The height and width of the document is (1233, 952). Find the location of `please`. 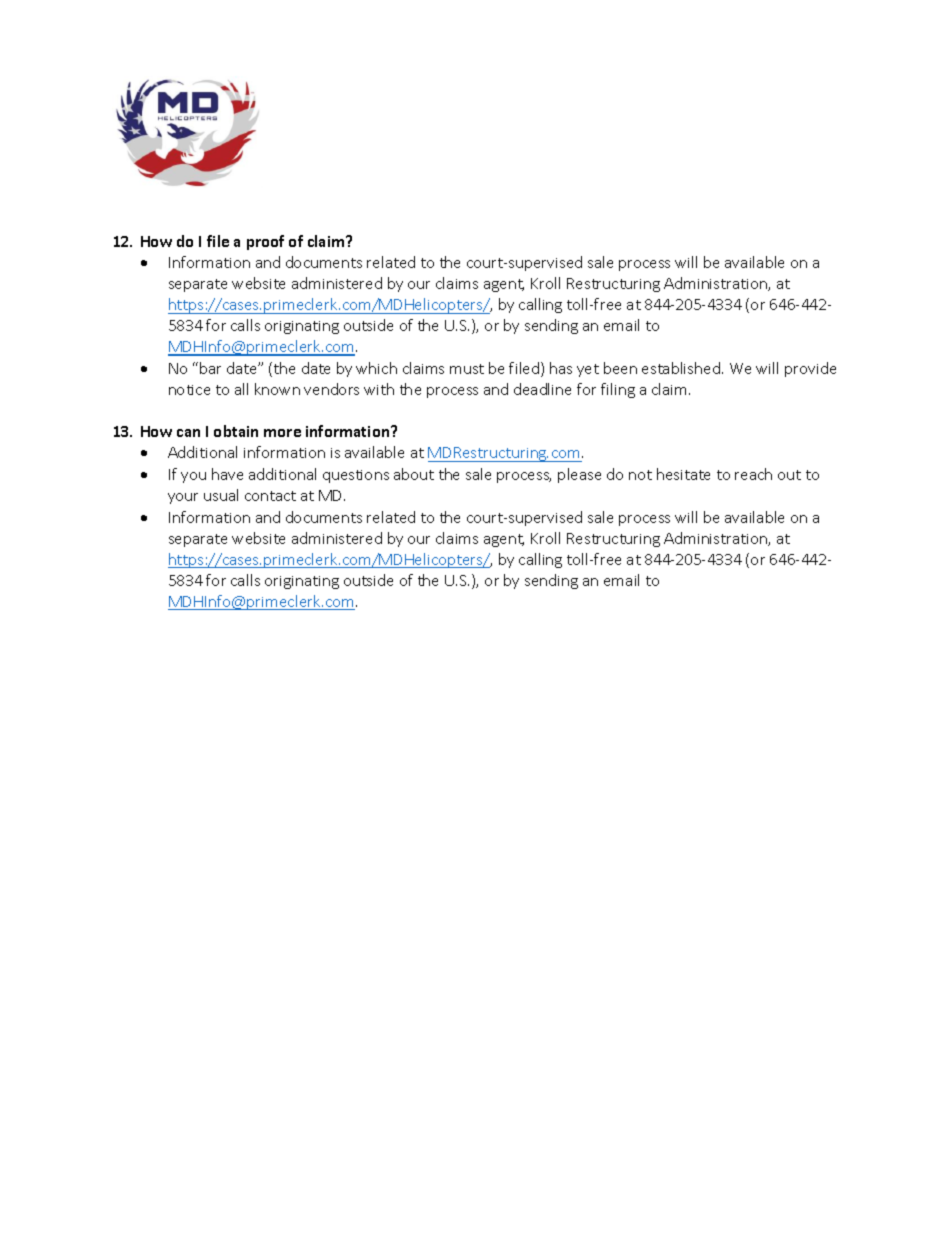

please is located at coordinates (579, 475).
